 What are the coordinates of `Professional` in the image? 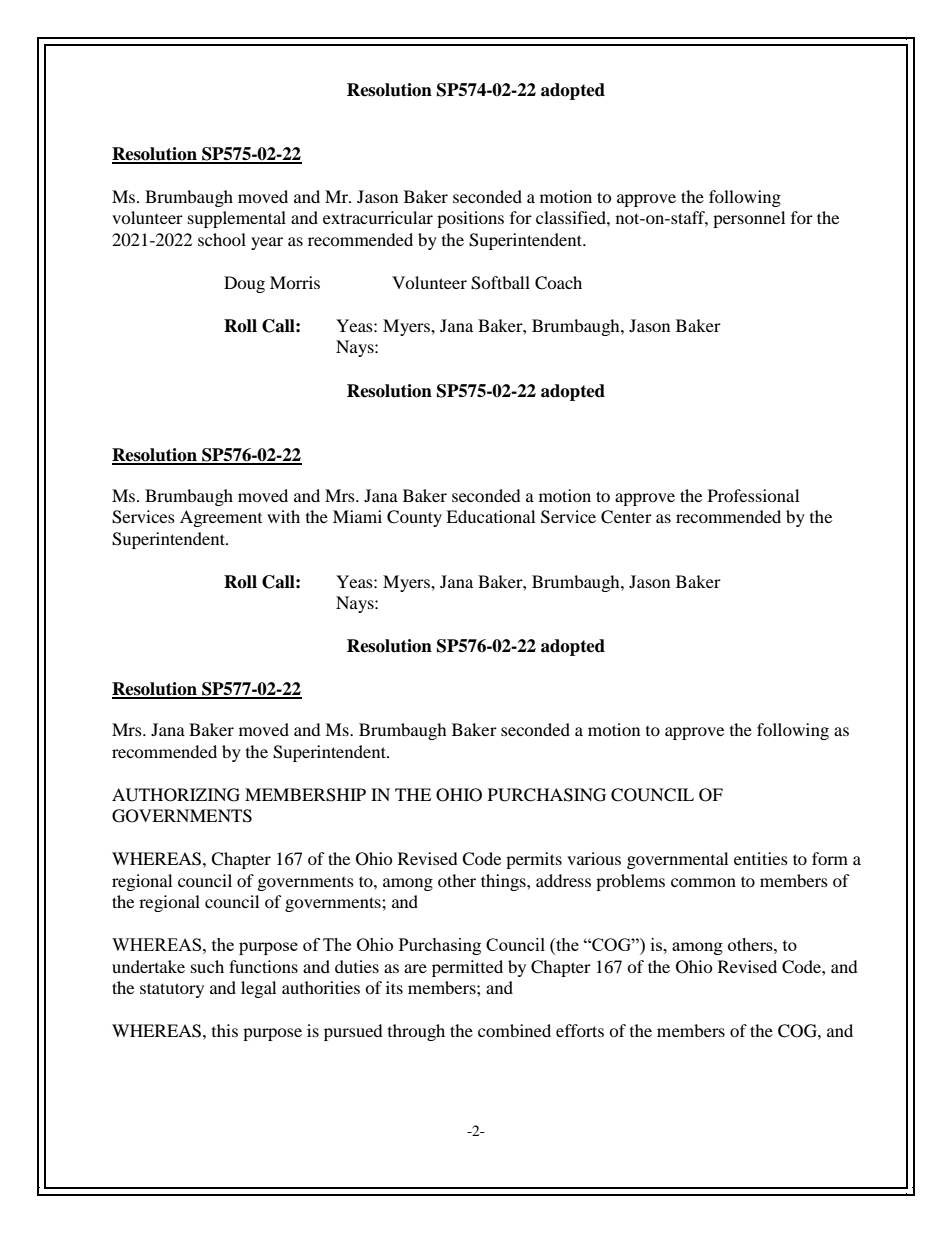 It's located at (753, 495).
